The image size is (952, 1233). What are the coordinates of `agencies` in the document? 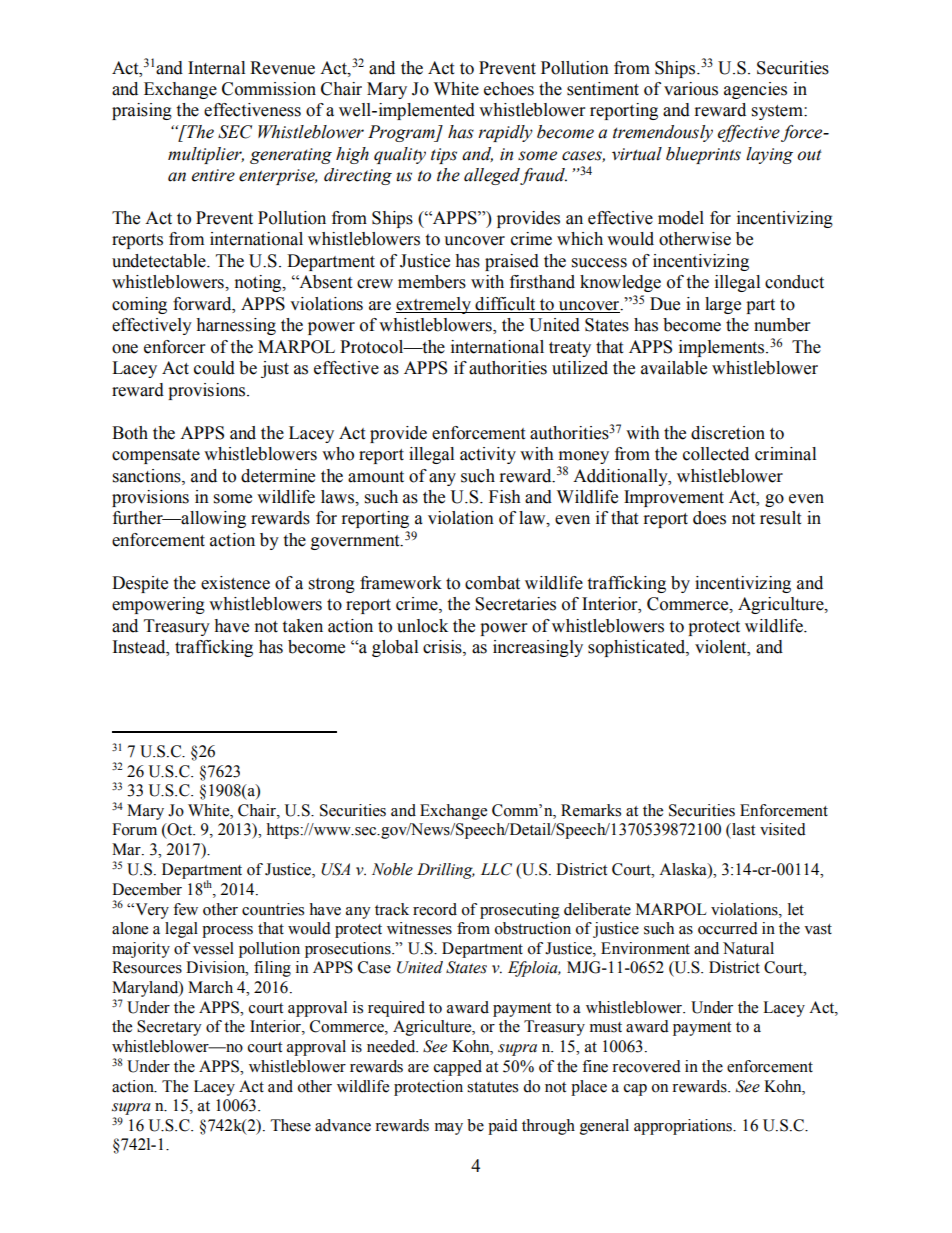 It's located at (755, 90).
